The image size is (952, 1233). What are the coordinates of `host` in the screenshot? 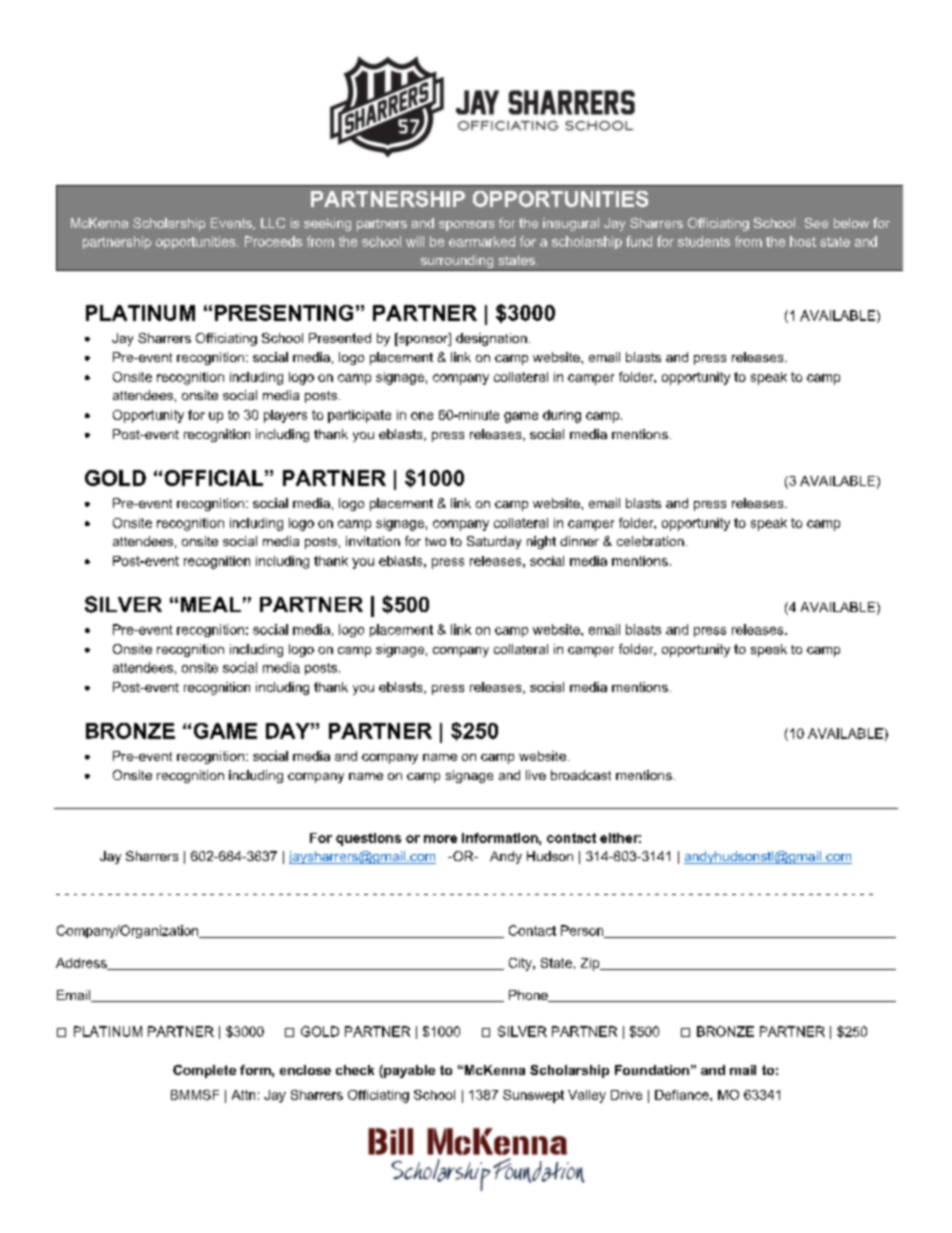 It's located at (803, 241).
